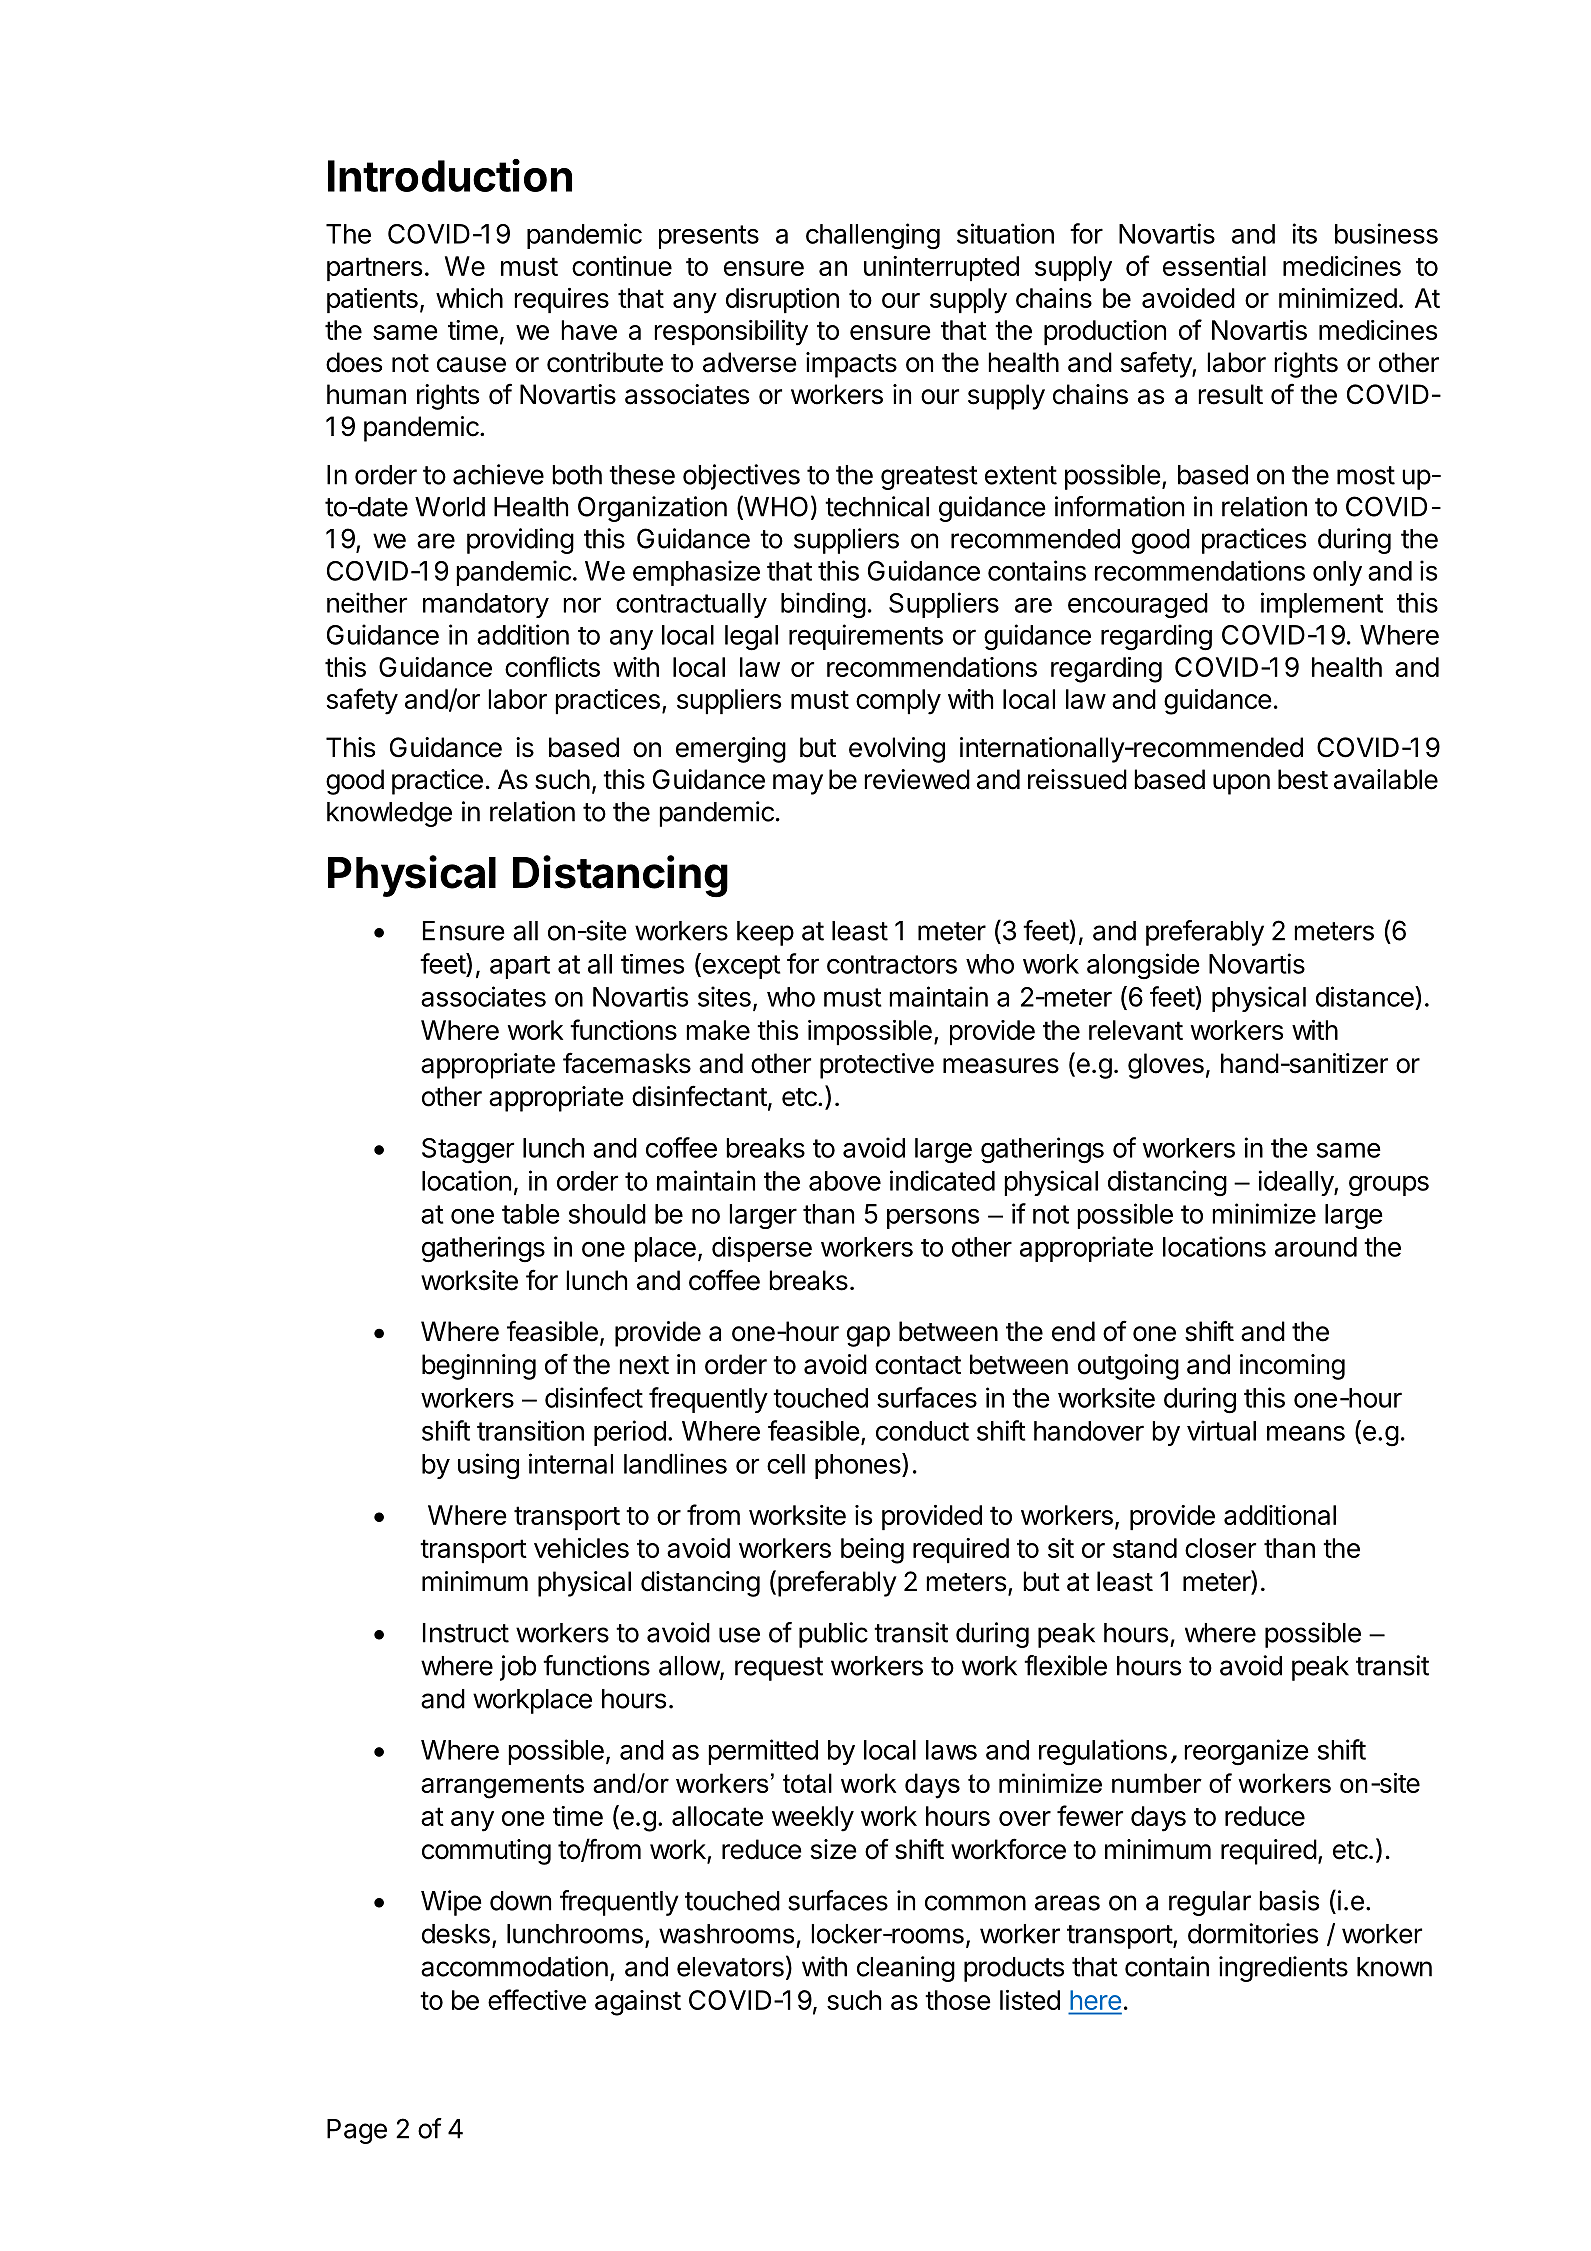 The width and height of the document is (1591, 2251). Describe the element at coordinates (1305, 233) in the document. I see `its` at that location.
